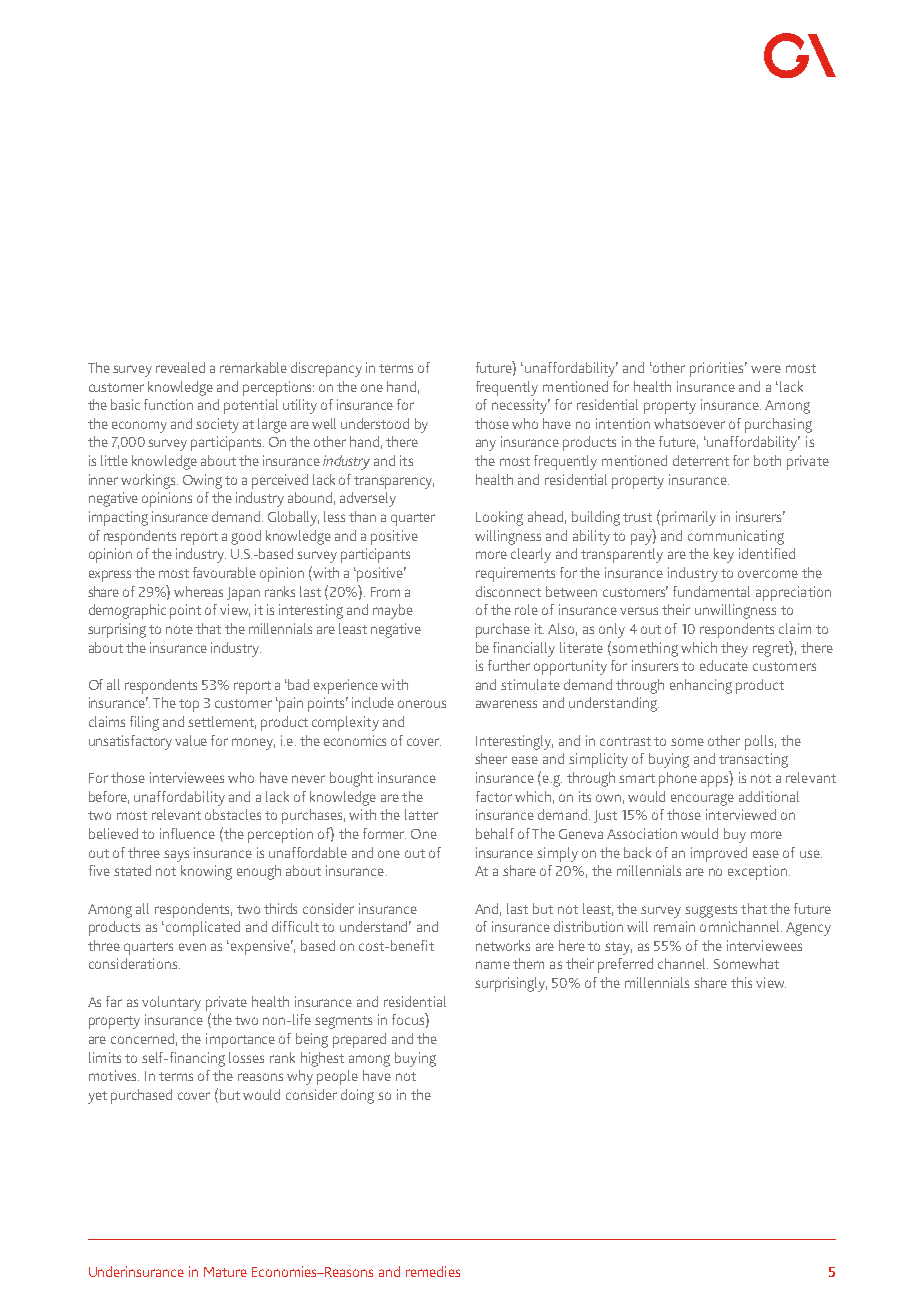  I want to click on function, so click(168, 404).
